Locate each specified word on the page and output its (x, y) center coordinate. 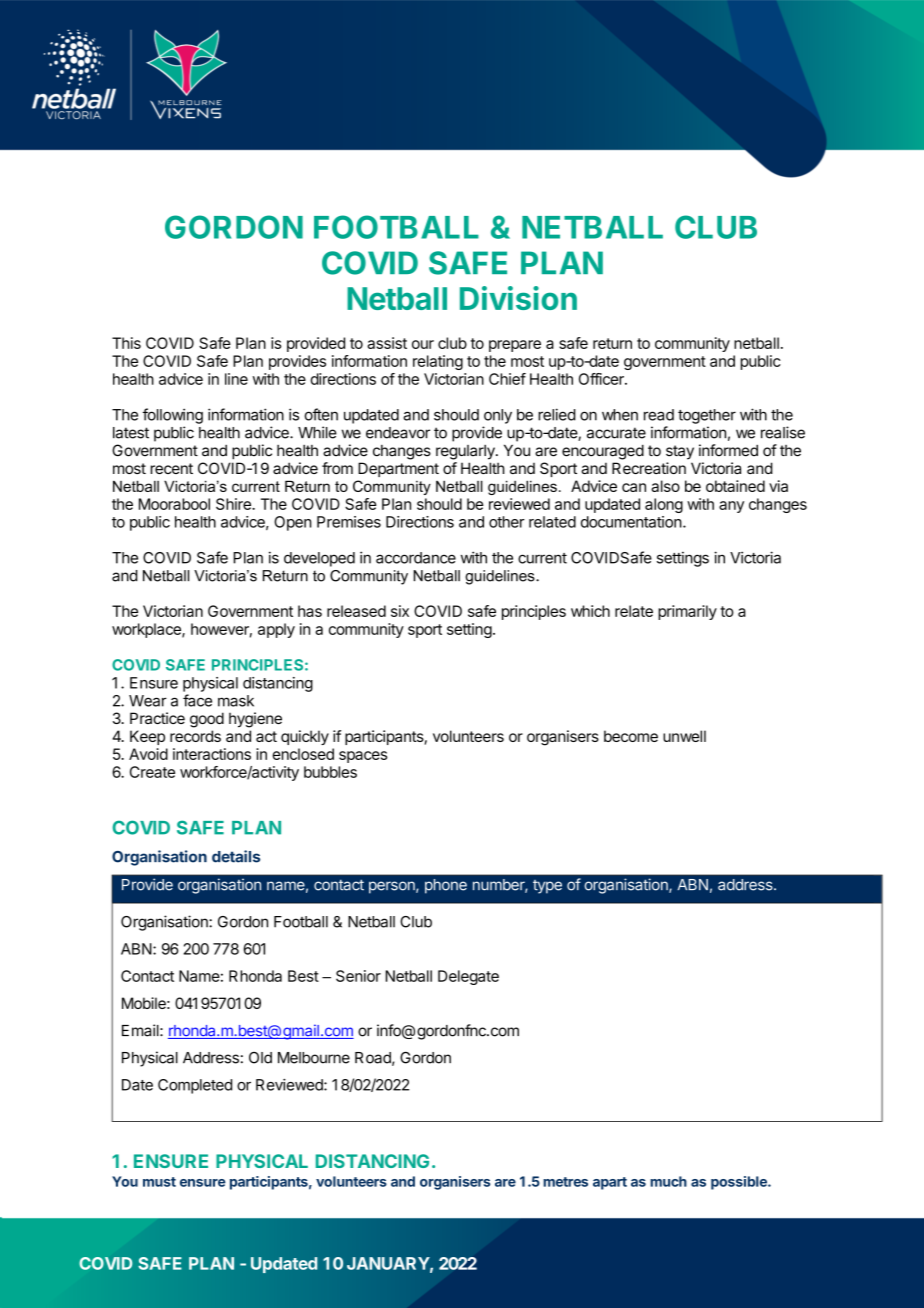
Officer (602, 379)
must (159, 1182)
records (195, 736)
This (126, 343)
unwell (684, 736)
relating (438, 362)
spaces (363, 757)
